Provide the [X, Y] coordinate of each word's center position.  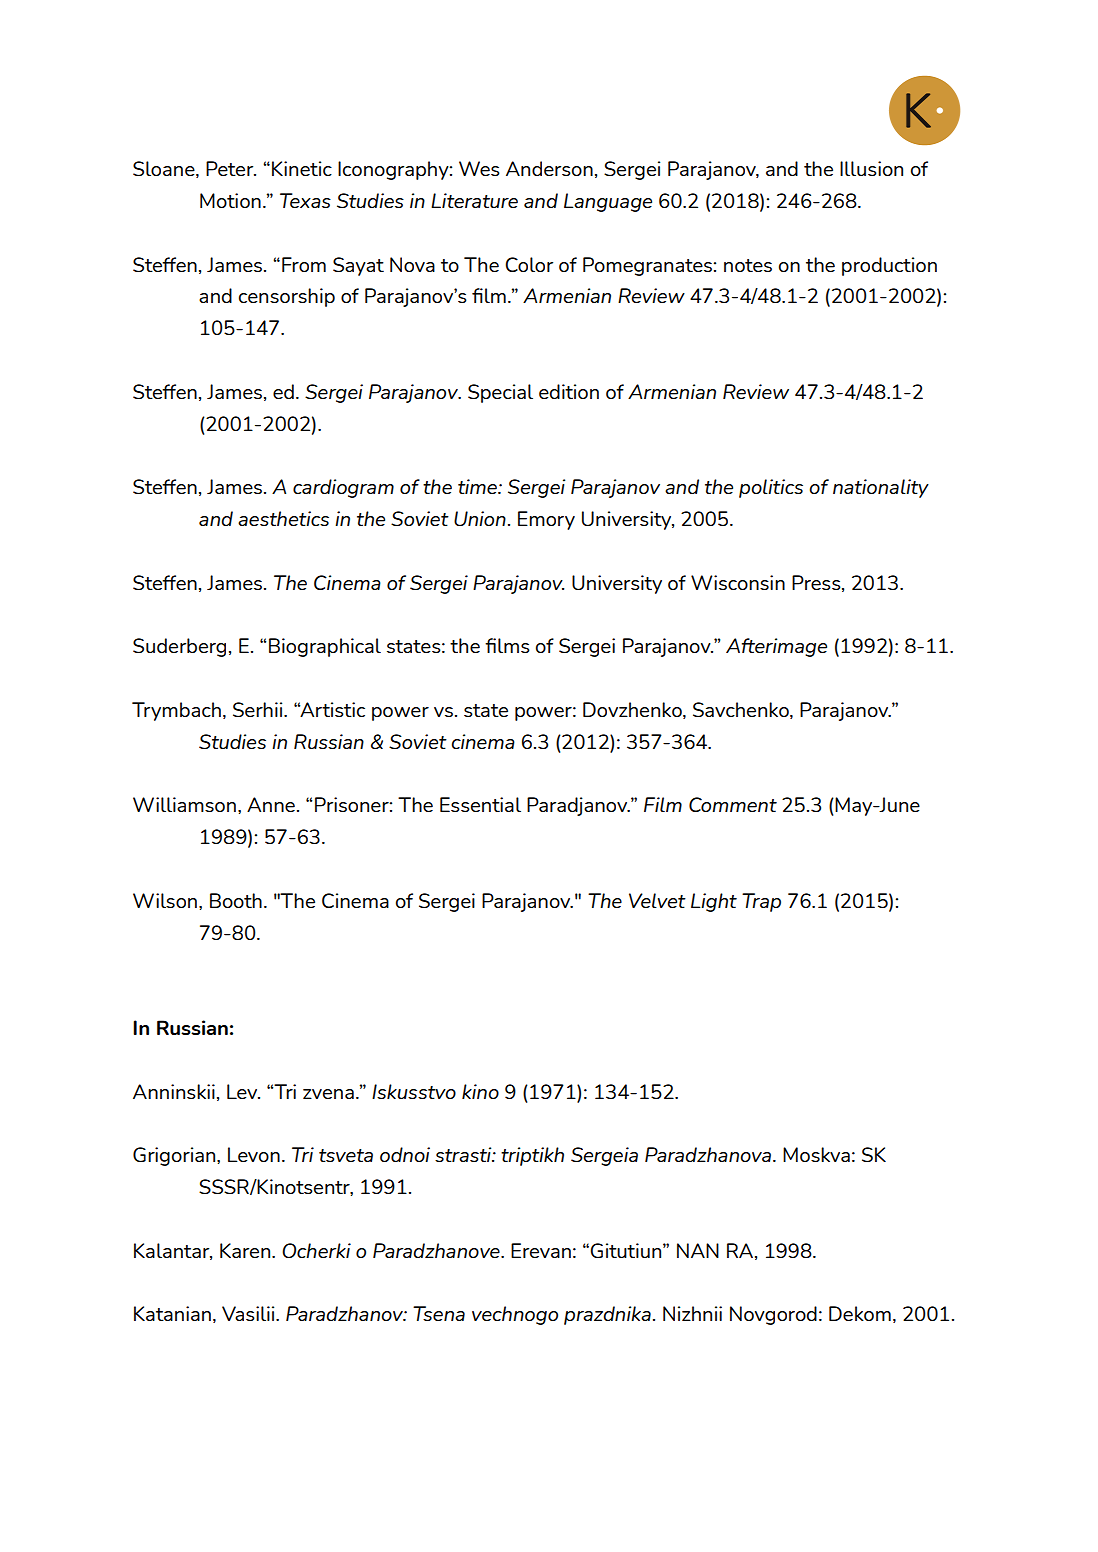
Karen [246, 1250]
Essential [480, 804]
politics [771, 488]
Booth [236, 900]
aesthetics [283, 518]
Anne [271, 804]
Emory [546, 520]
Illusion [871, 168]
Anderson [549, 168]
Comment [733, 804]
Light [714, 902]
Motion [230, 200]
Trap [761, 902]
